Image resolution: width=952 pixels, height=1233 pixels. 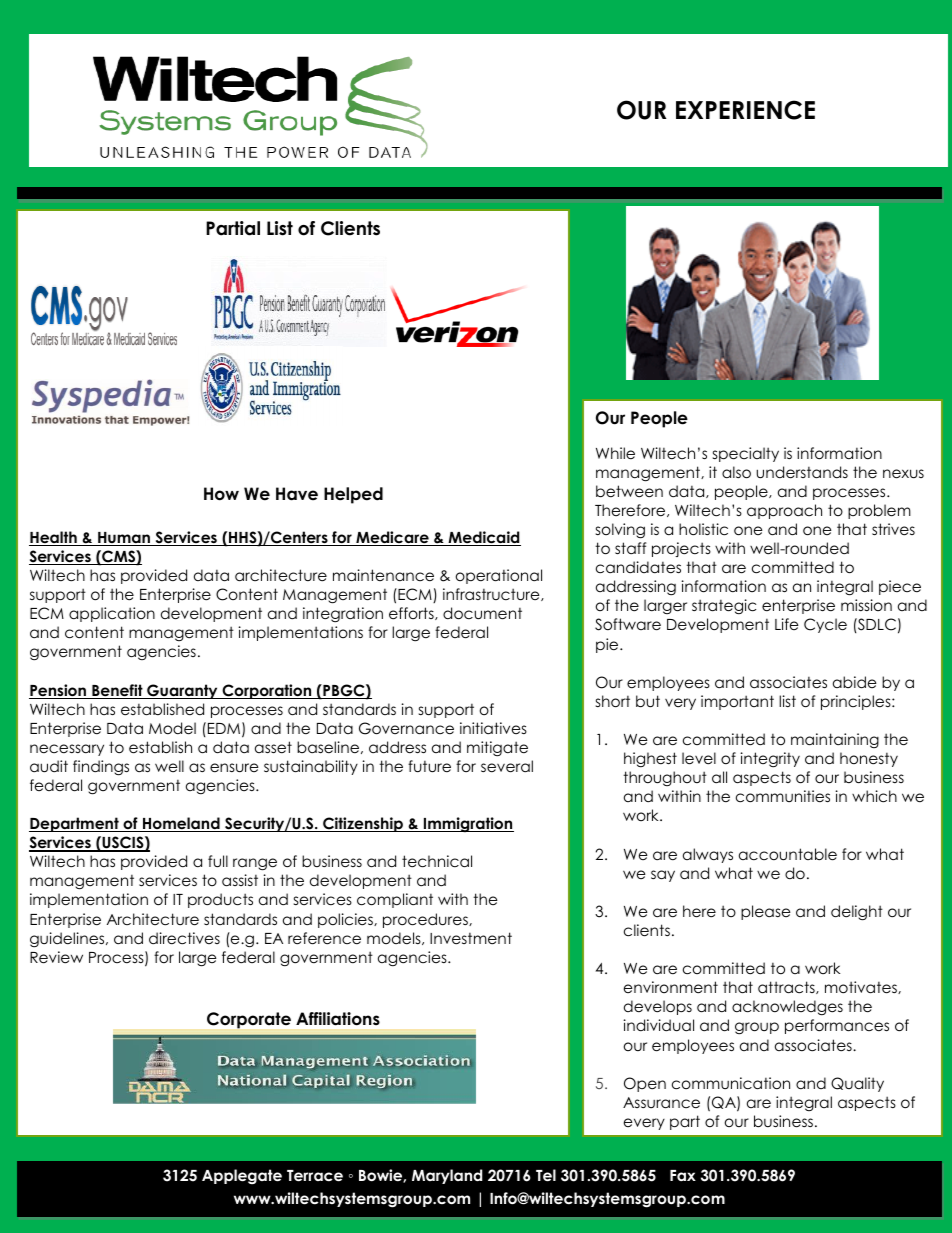 I want to click on products, so click(x=220, y=900).
